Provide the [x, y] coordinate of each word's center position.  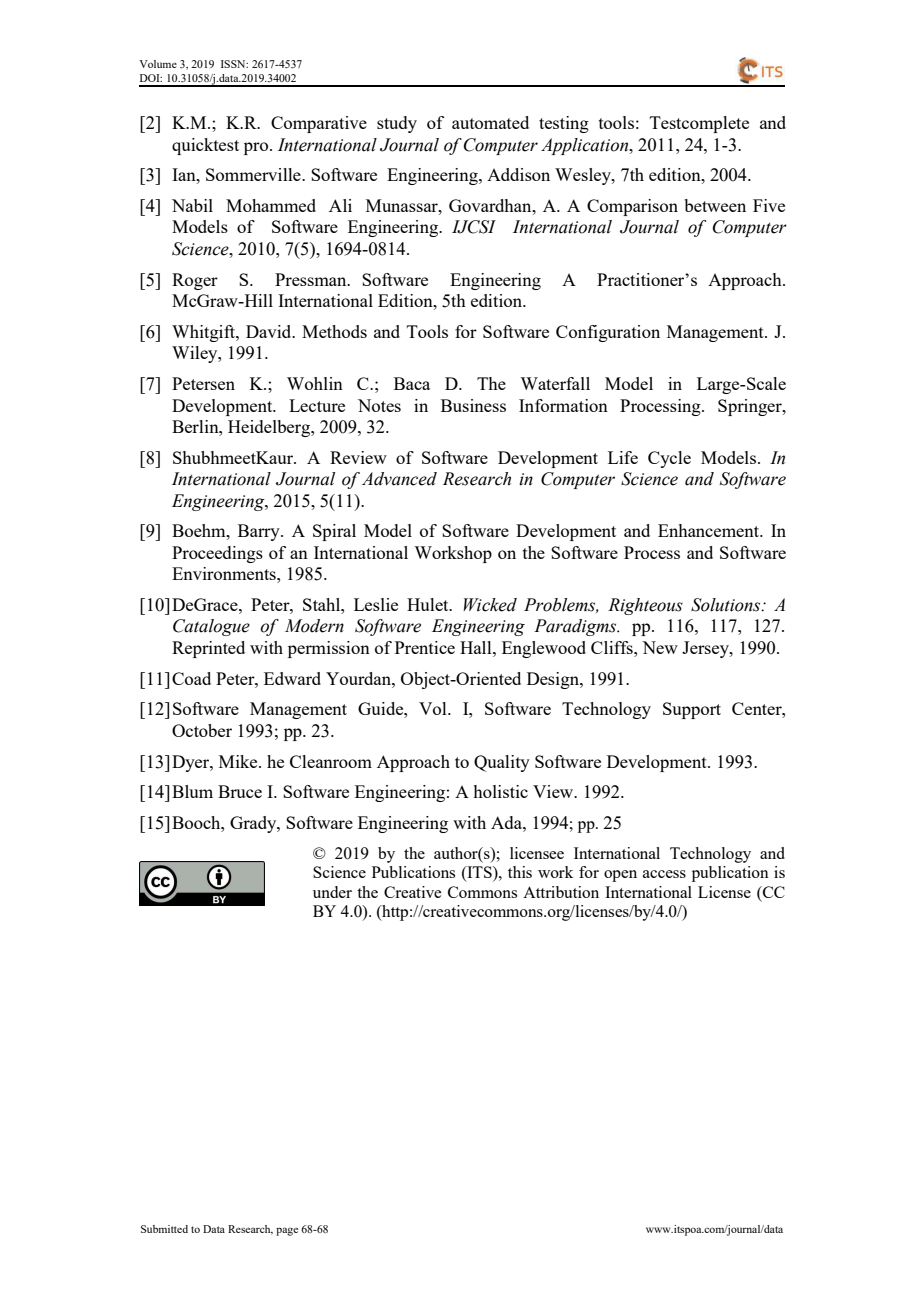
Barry [260, 532]
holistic [500, 791]
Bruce [240, 791]
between [715, 205]
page [287, 1231]
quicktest [205, 146]
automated [490, 122]
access [664, 874]
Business [473, 405]
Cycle [669, 459]
